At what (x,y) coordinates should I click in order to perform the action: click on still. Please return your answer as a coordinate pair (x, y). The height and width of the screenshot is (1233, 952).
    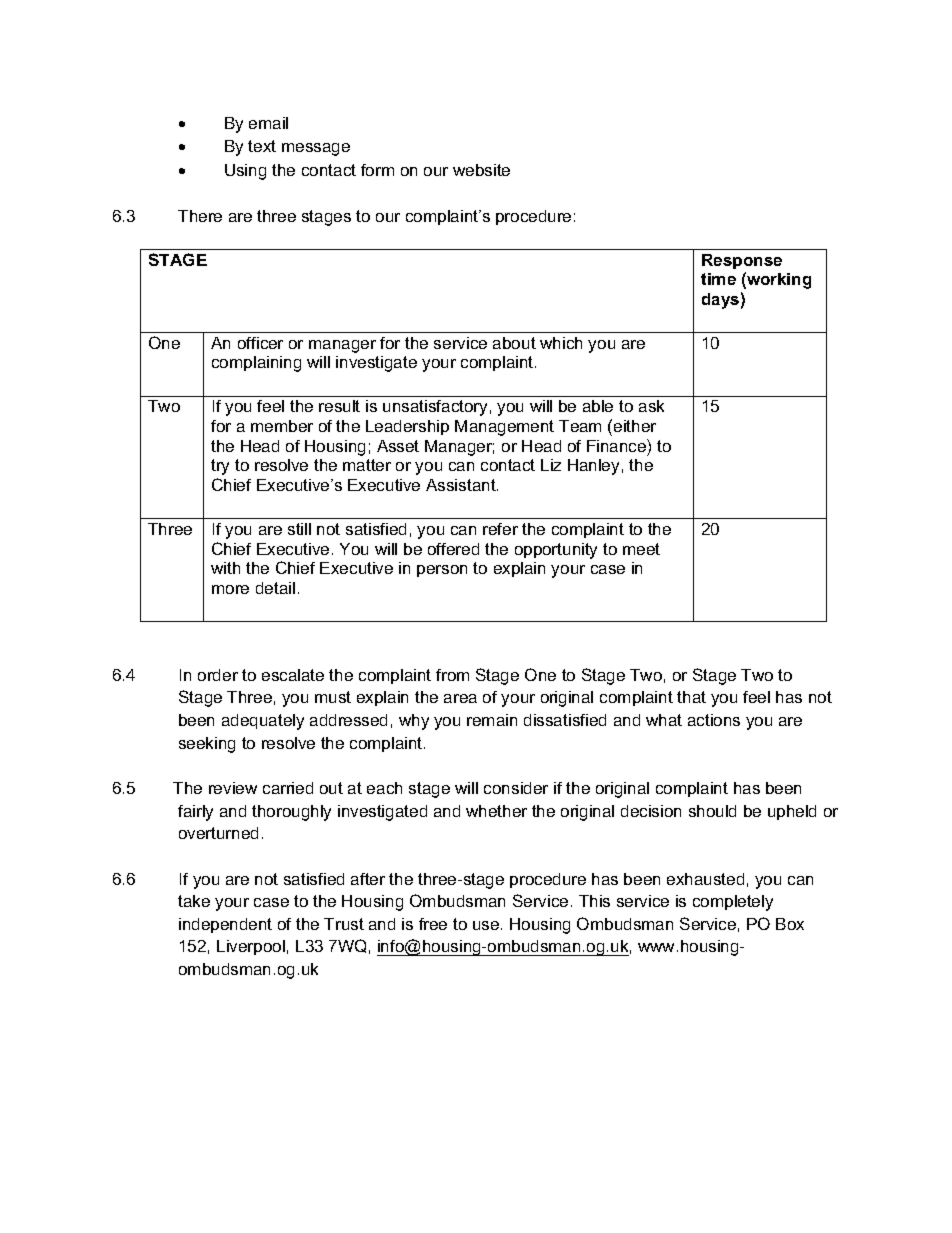
    Looking at the image, I should click on (299, 529).
